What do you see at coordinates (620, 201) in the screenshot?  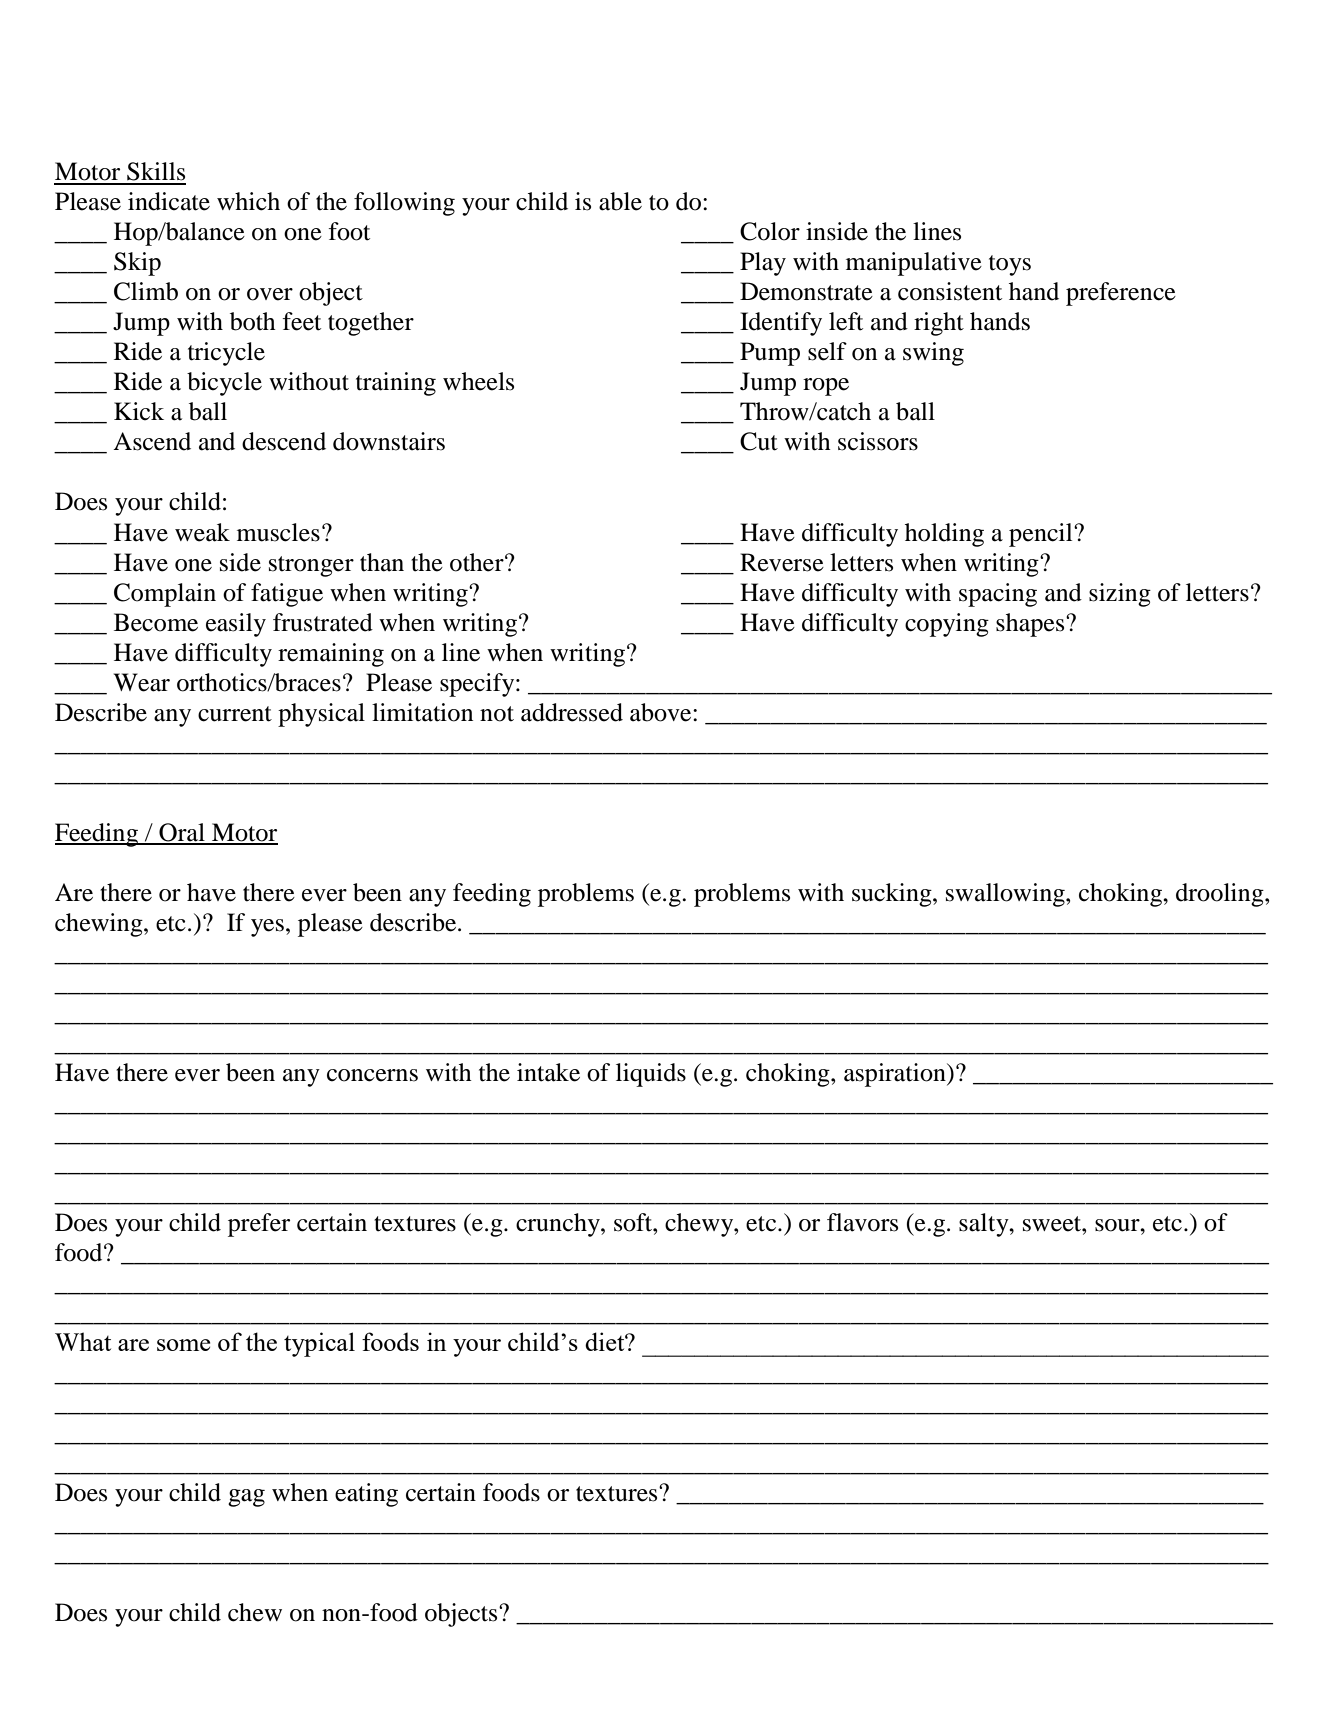 I see `able` at bounding box center [620, 201].
